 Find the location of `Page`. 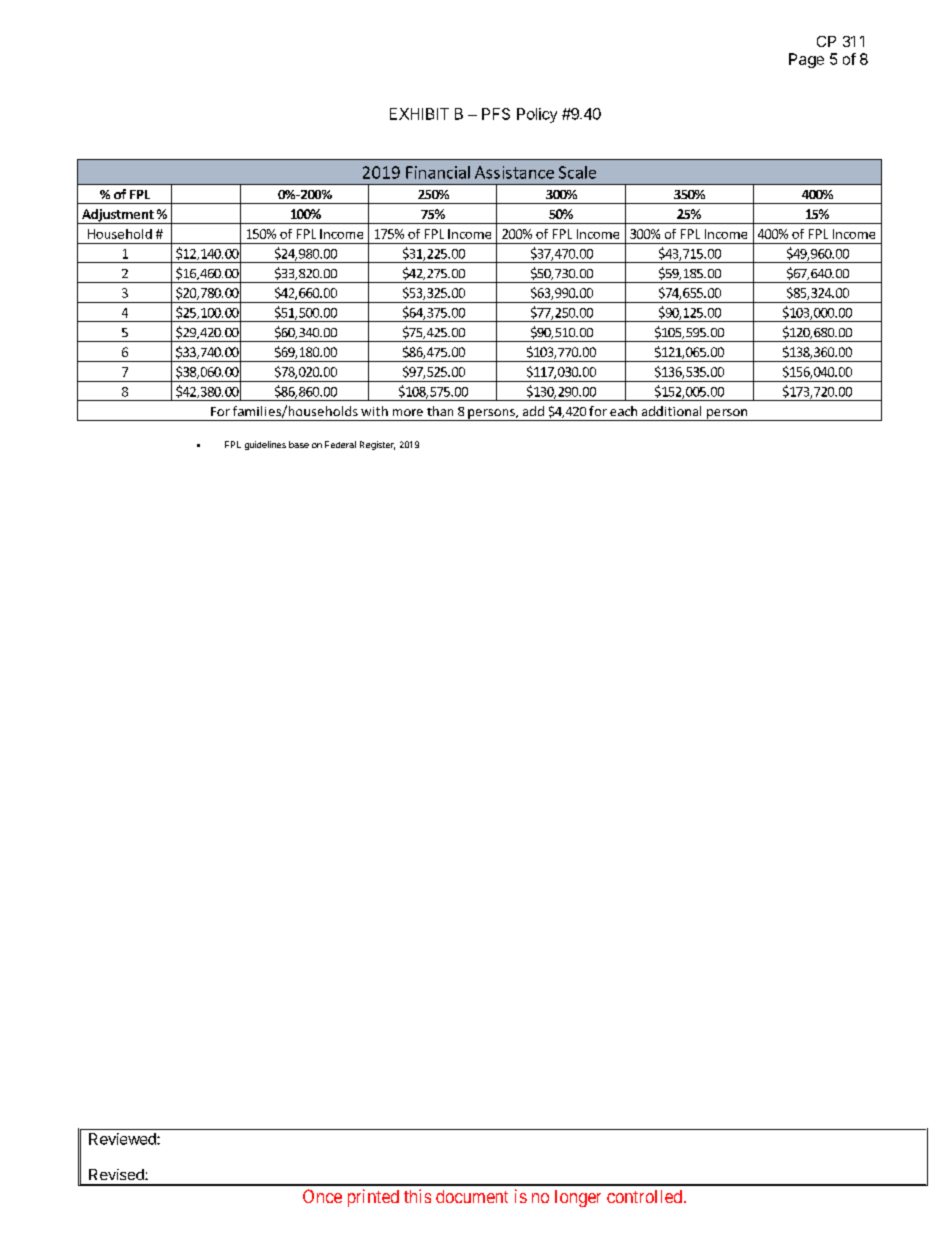

Page is located at coordinates (806, 60).
